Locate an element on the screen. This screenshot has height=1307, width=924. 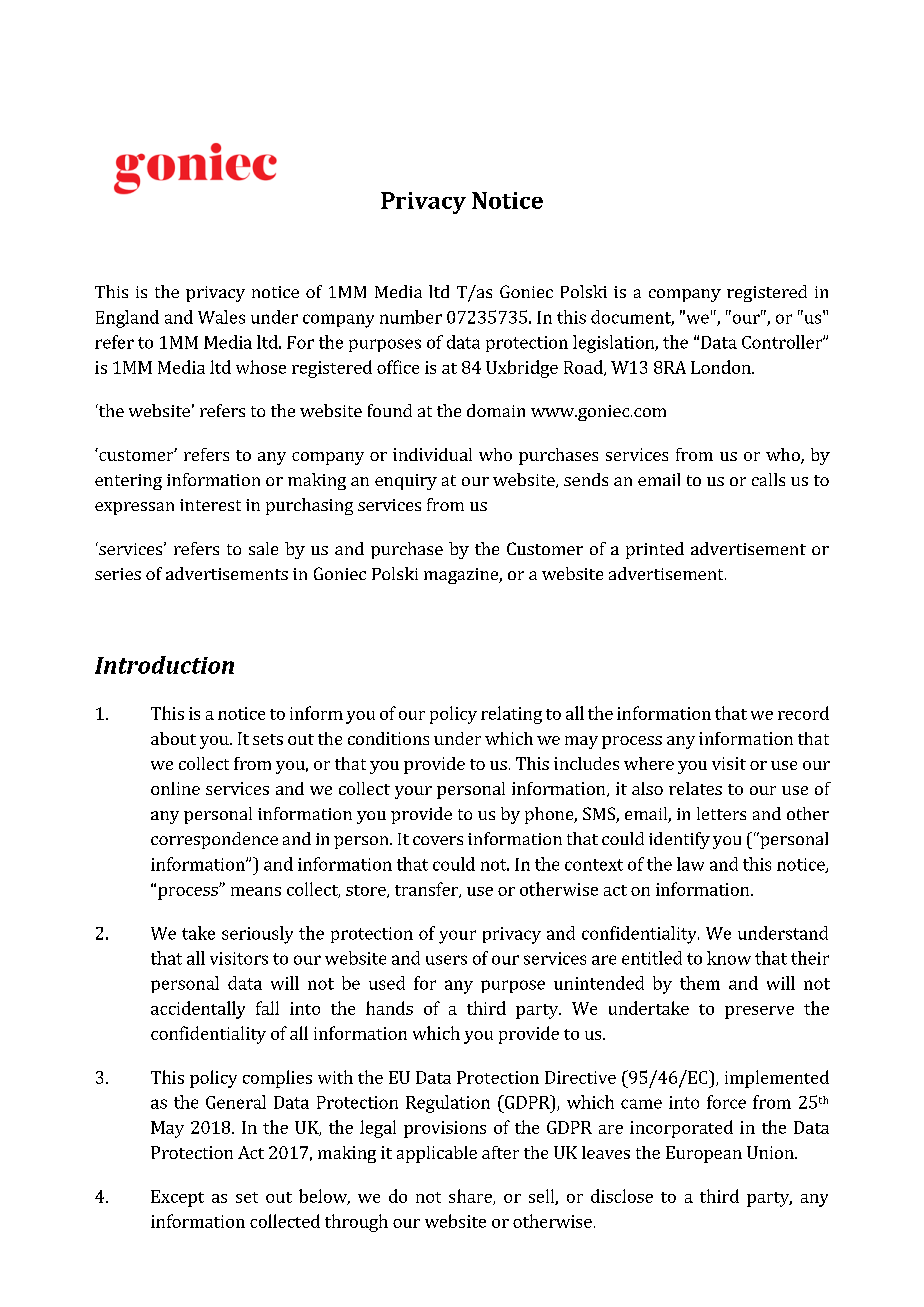
accidentally is located at coordinates (198, 1010).
